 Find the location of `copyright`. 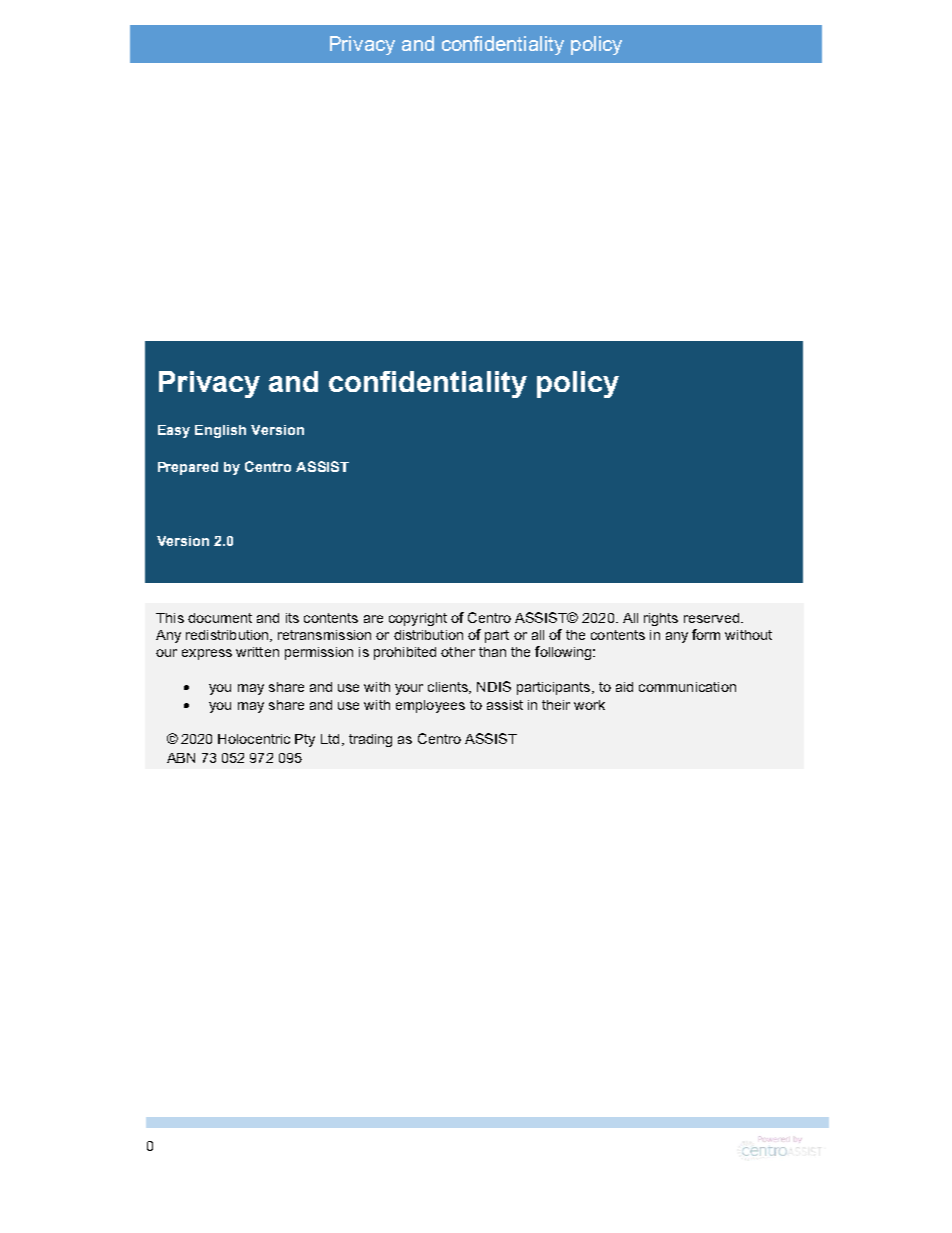

copyright is located at coordinates (418, 619).
